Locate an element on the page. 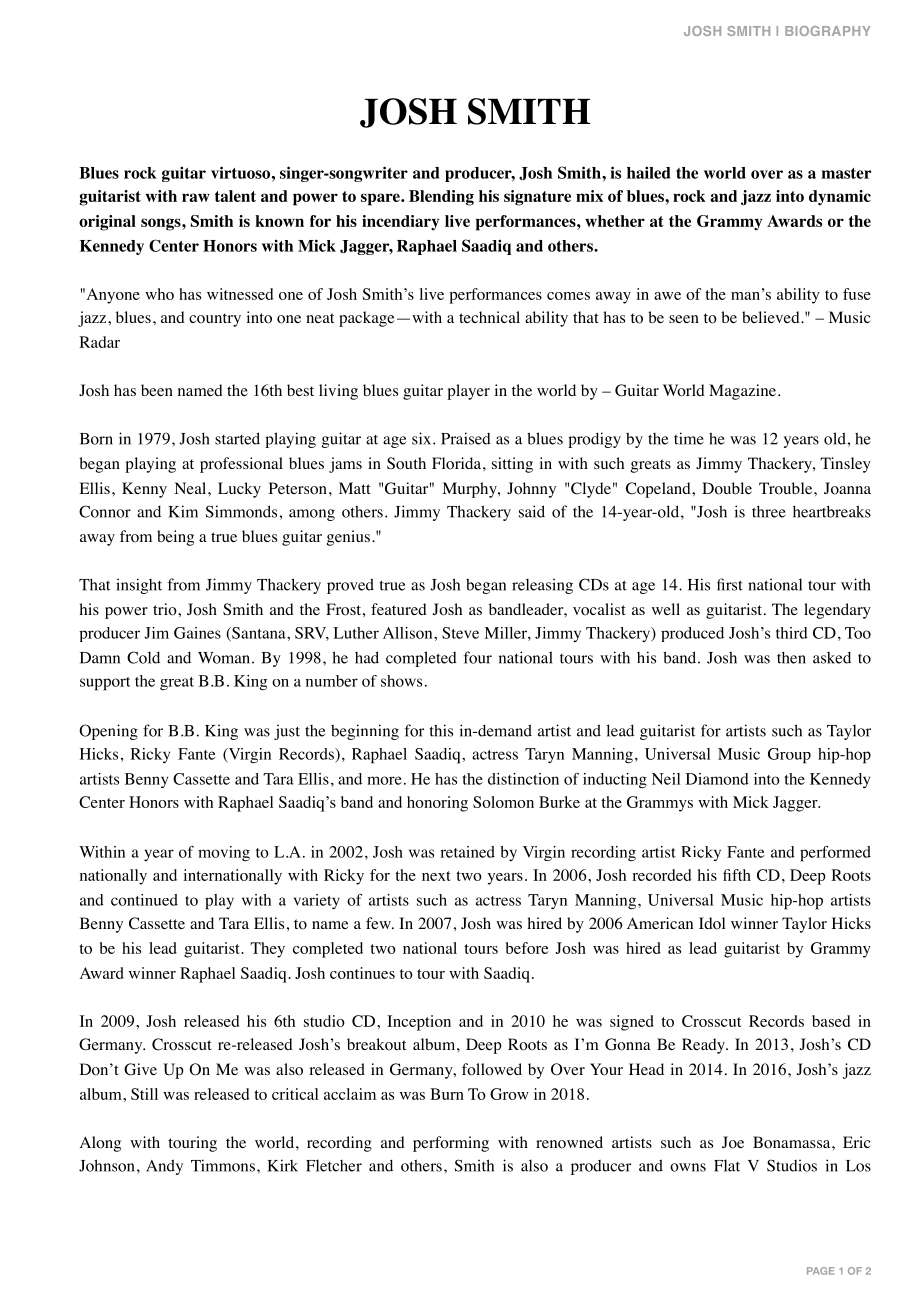  three is located at coordinates (769, 511).
